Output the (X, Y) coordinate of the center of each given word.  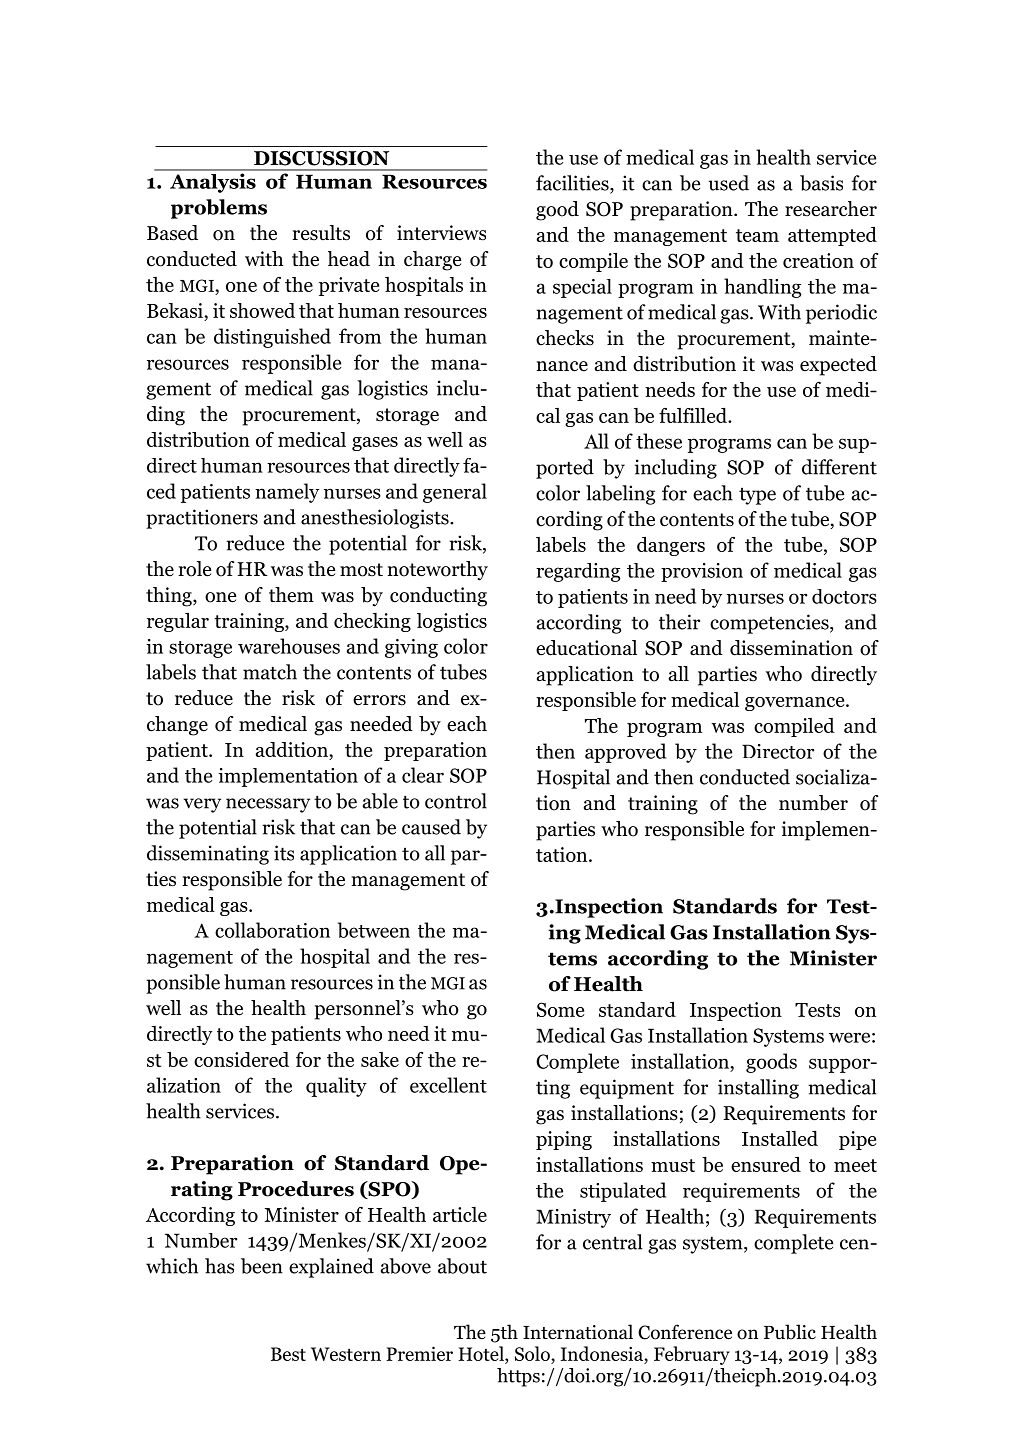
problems (219, 209)
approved (625, 753)
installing (758, 1089)
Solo (533, 1353)
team (757, 235)
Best (288, 1354)
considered (241, 1059)
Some (560, 1009)
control (456, 801)
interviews (441, 233)
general (455, 493)
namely (287, 493)
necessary (268, 805)
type (757, 496)
